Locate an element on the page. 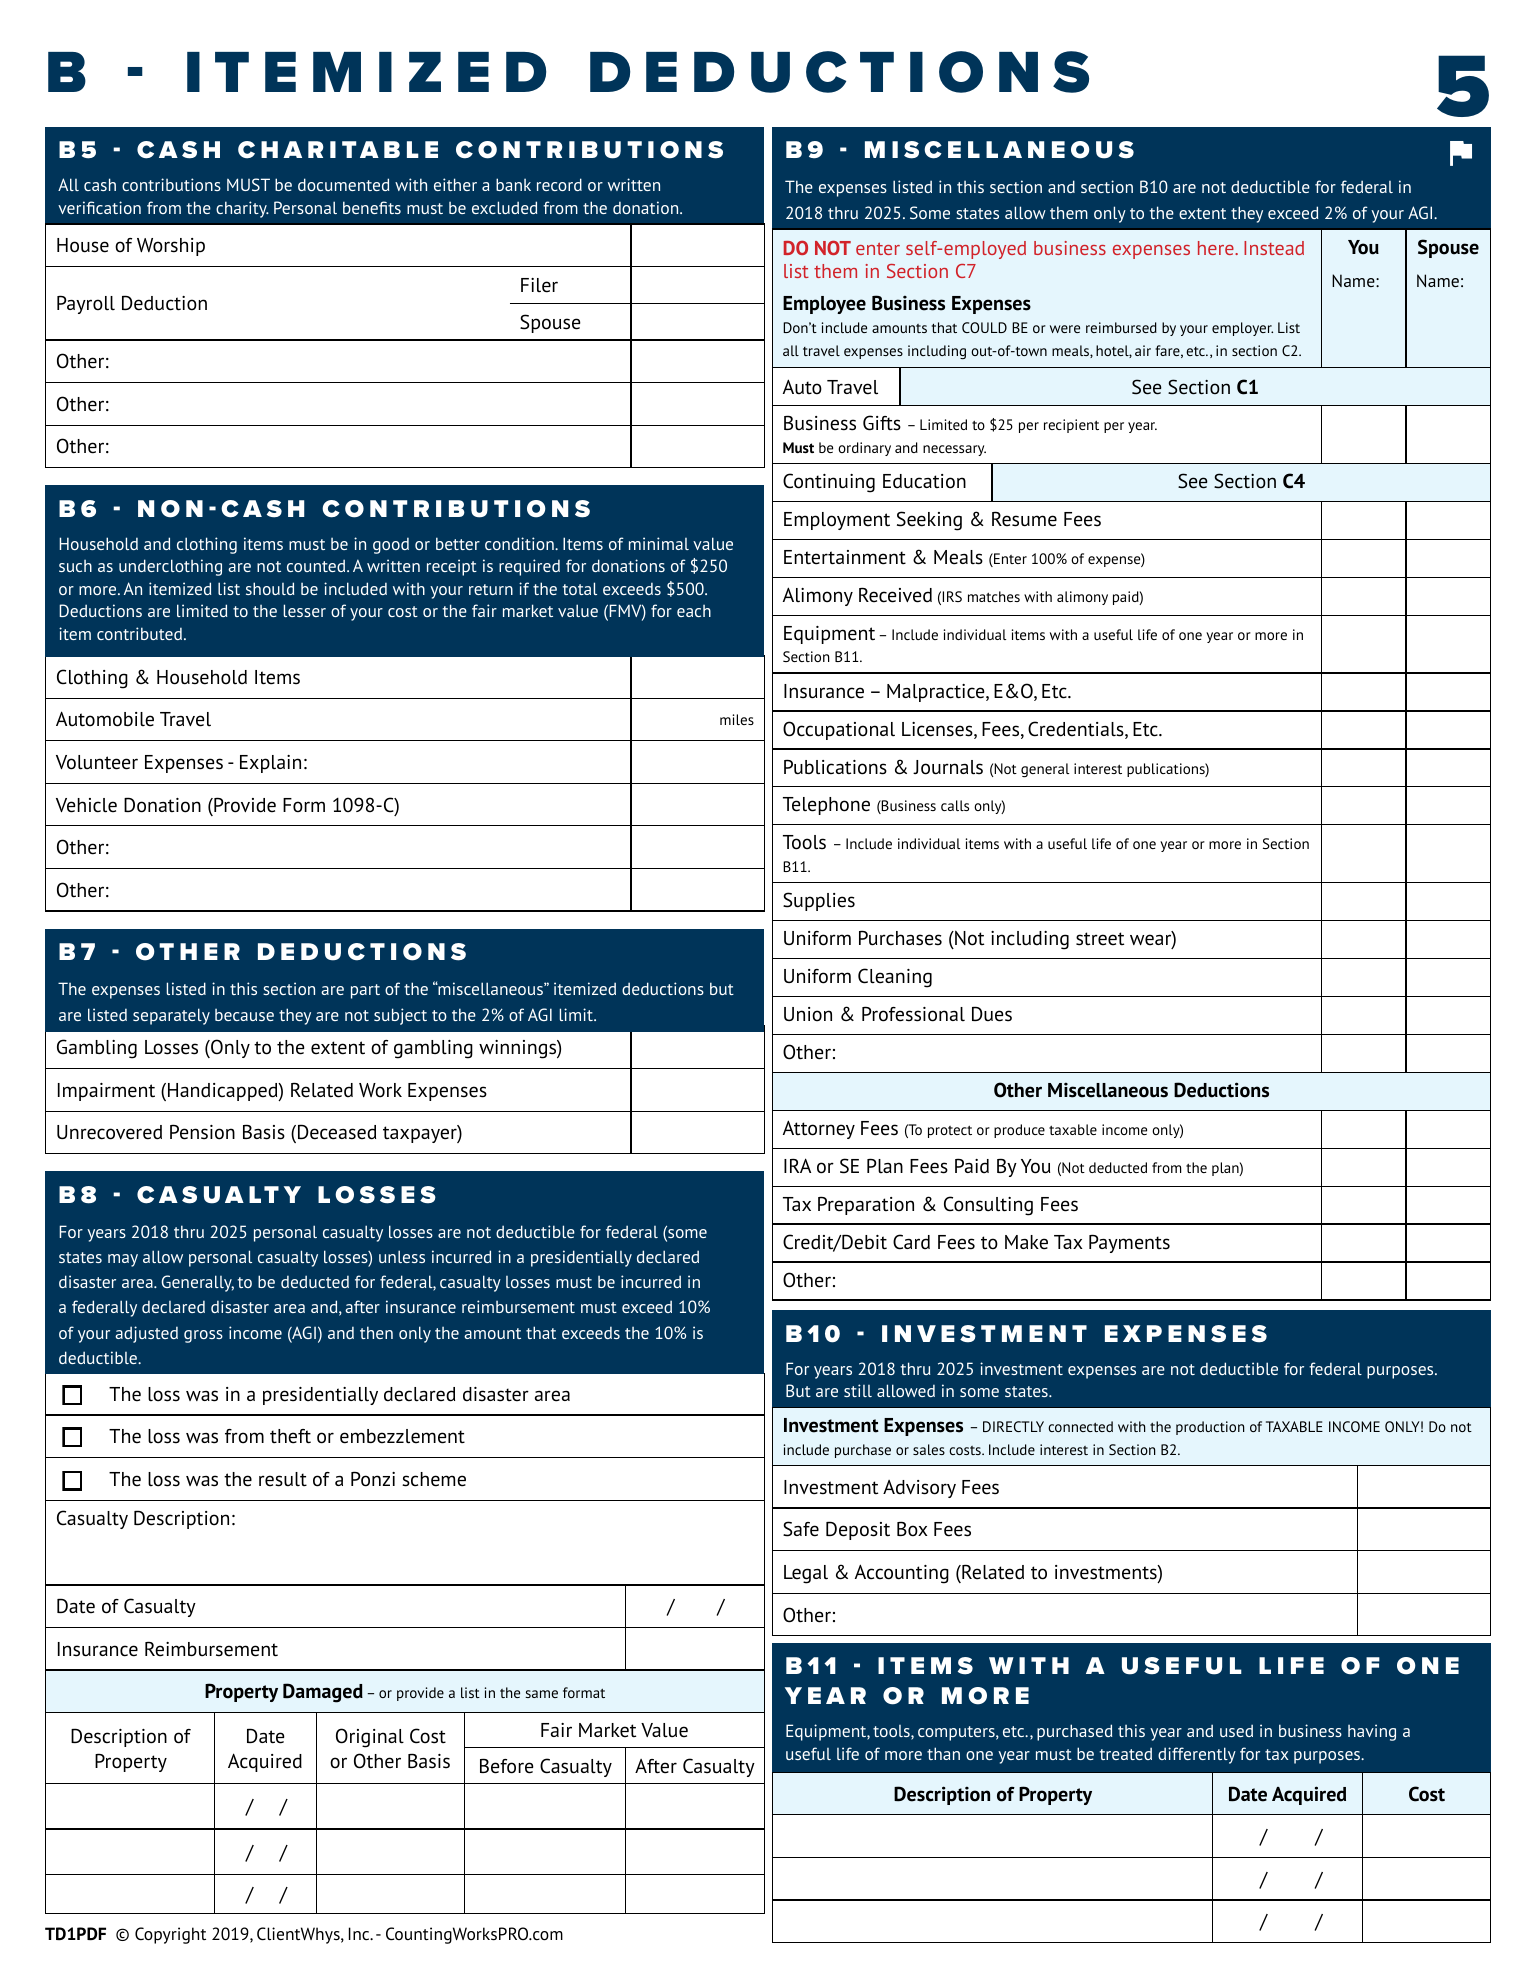  Payments is located at coordinates (1129, 1243).
